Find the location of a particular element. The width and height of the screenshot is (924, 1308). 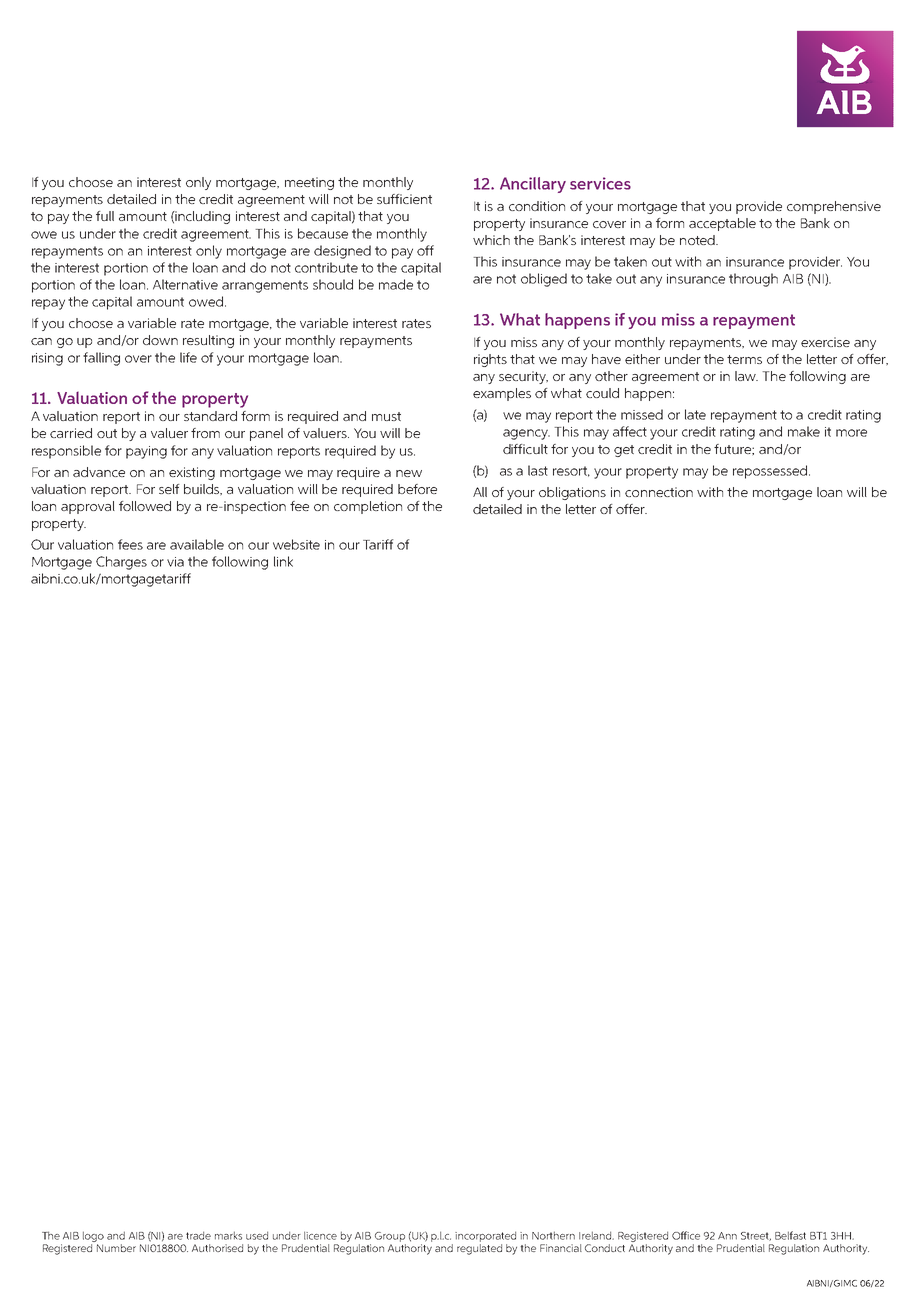

link is located at coordinates (283, 561).
